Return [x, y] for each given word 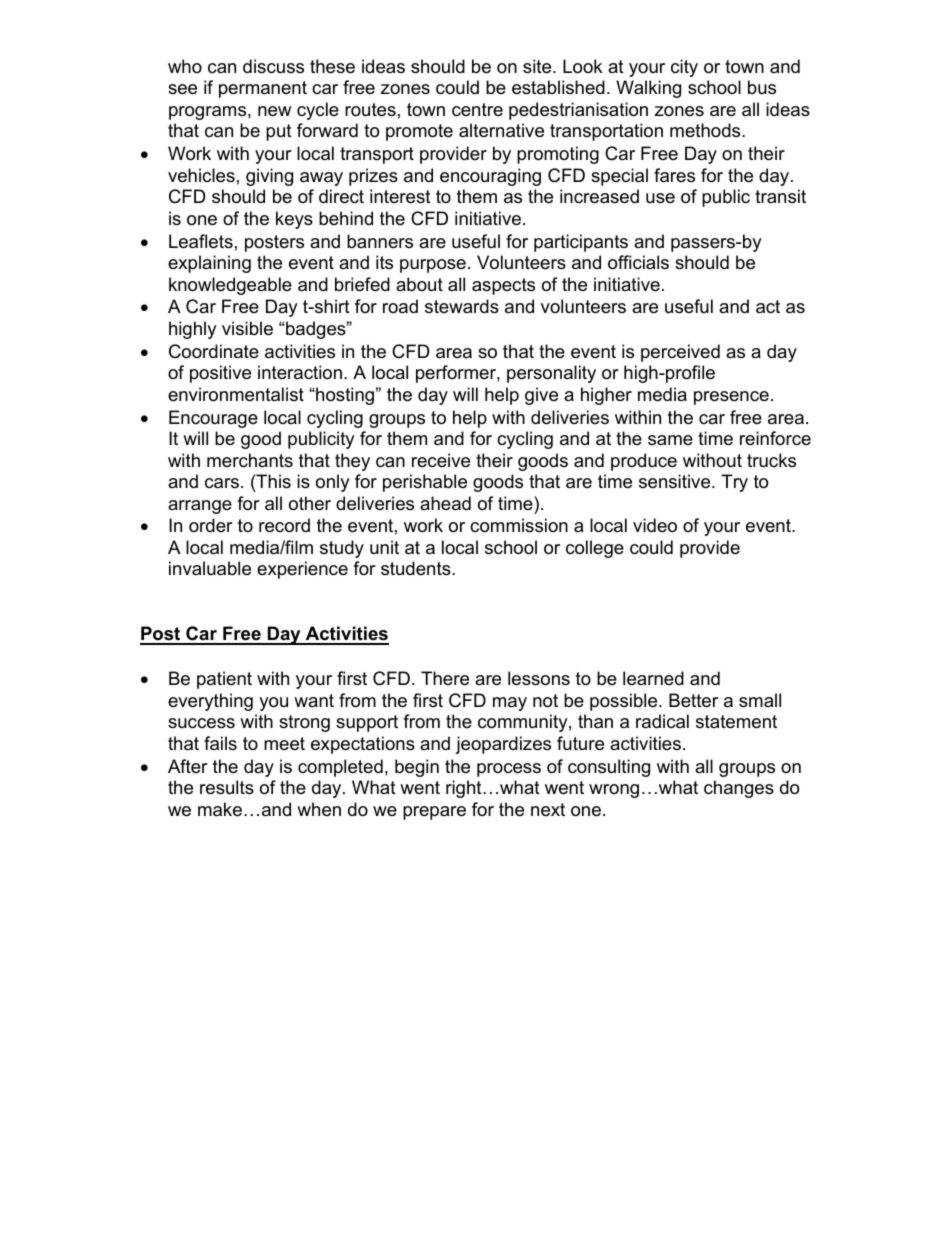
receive [441, 460]
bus [762, 87]
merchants [250, 460]
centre [477, 110]
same [670, 440]
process [509, 770]
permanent [263, 89]
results [227, 787]
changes [739, 789]
